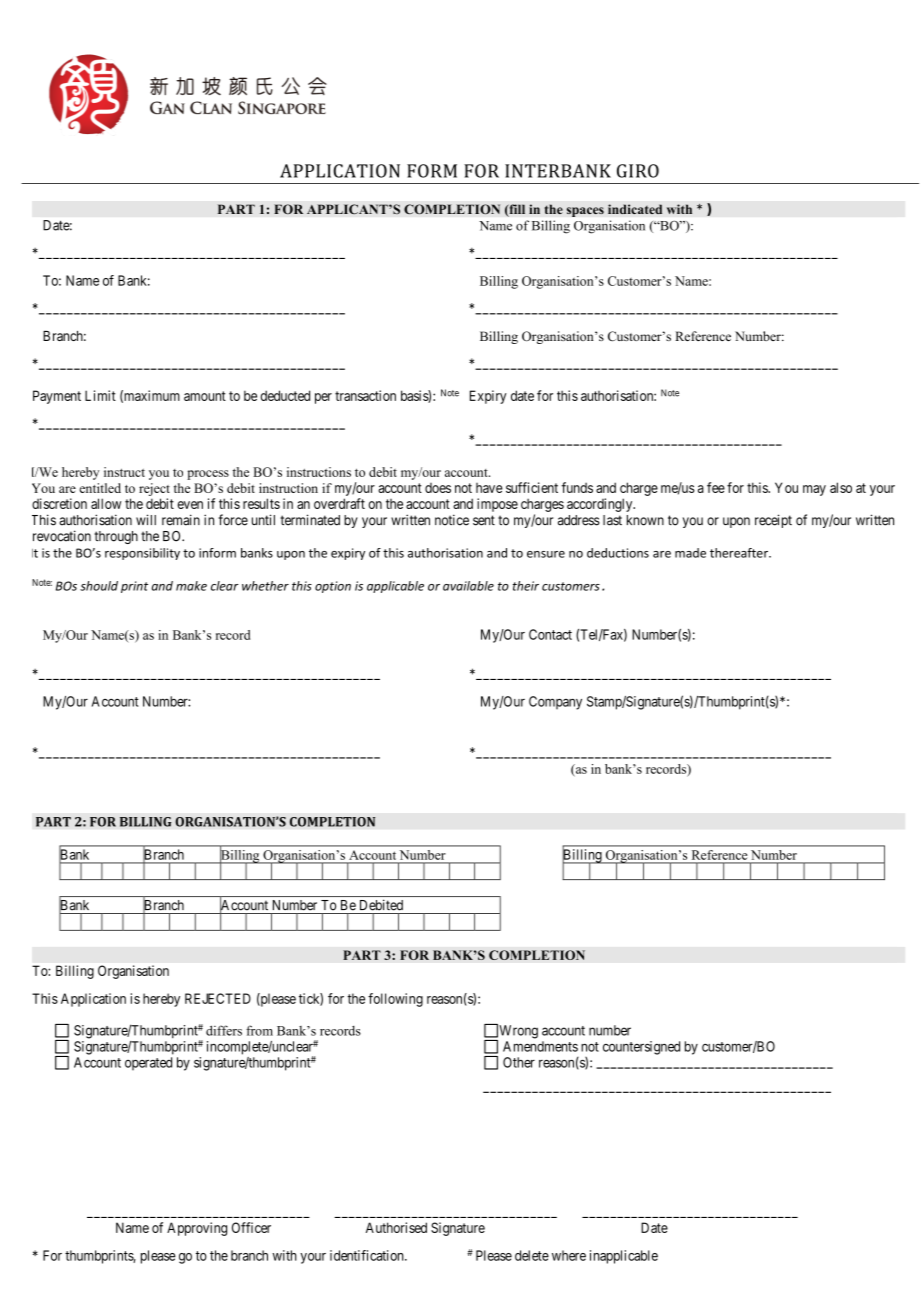  What do you see at coordinates (197, 1229) in the document?
I see `Approving` at bounding box center [197, 1229].
